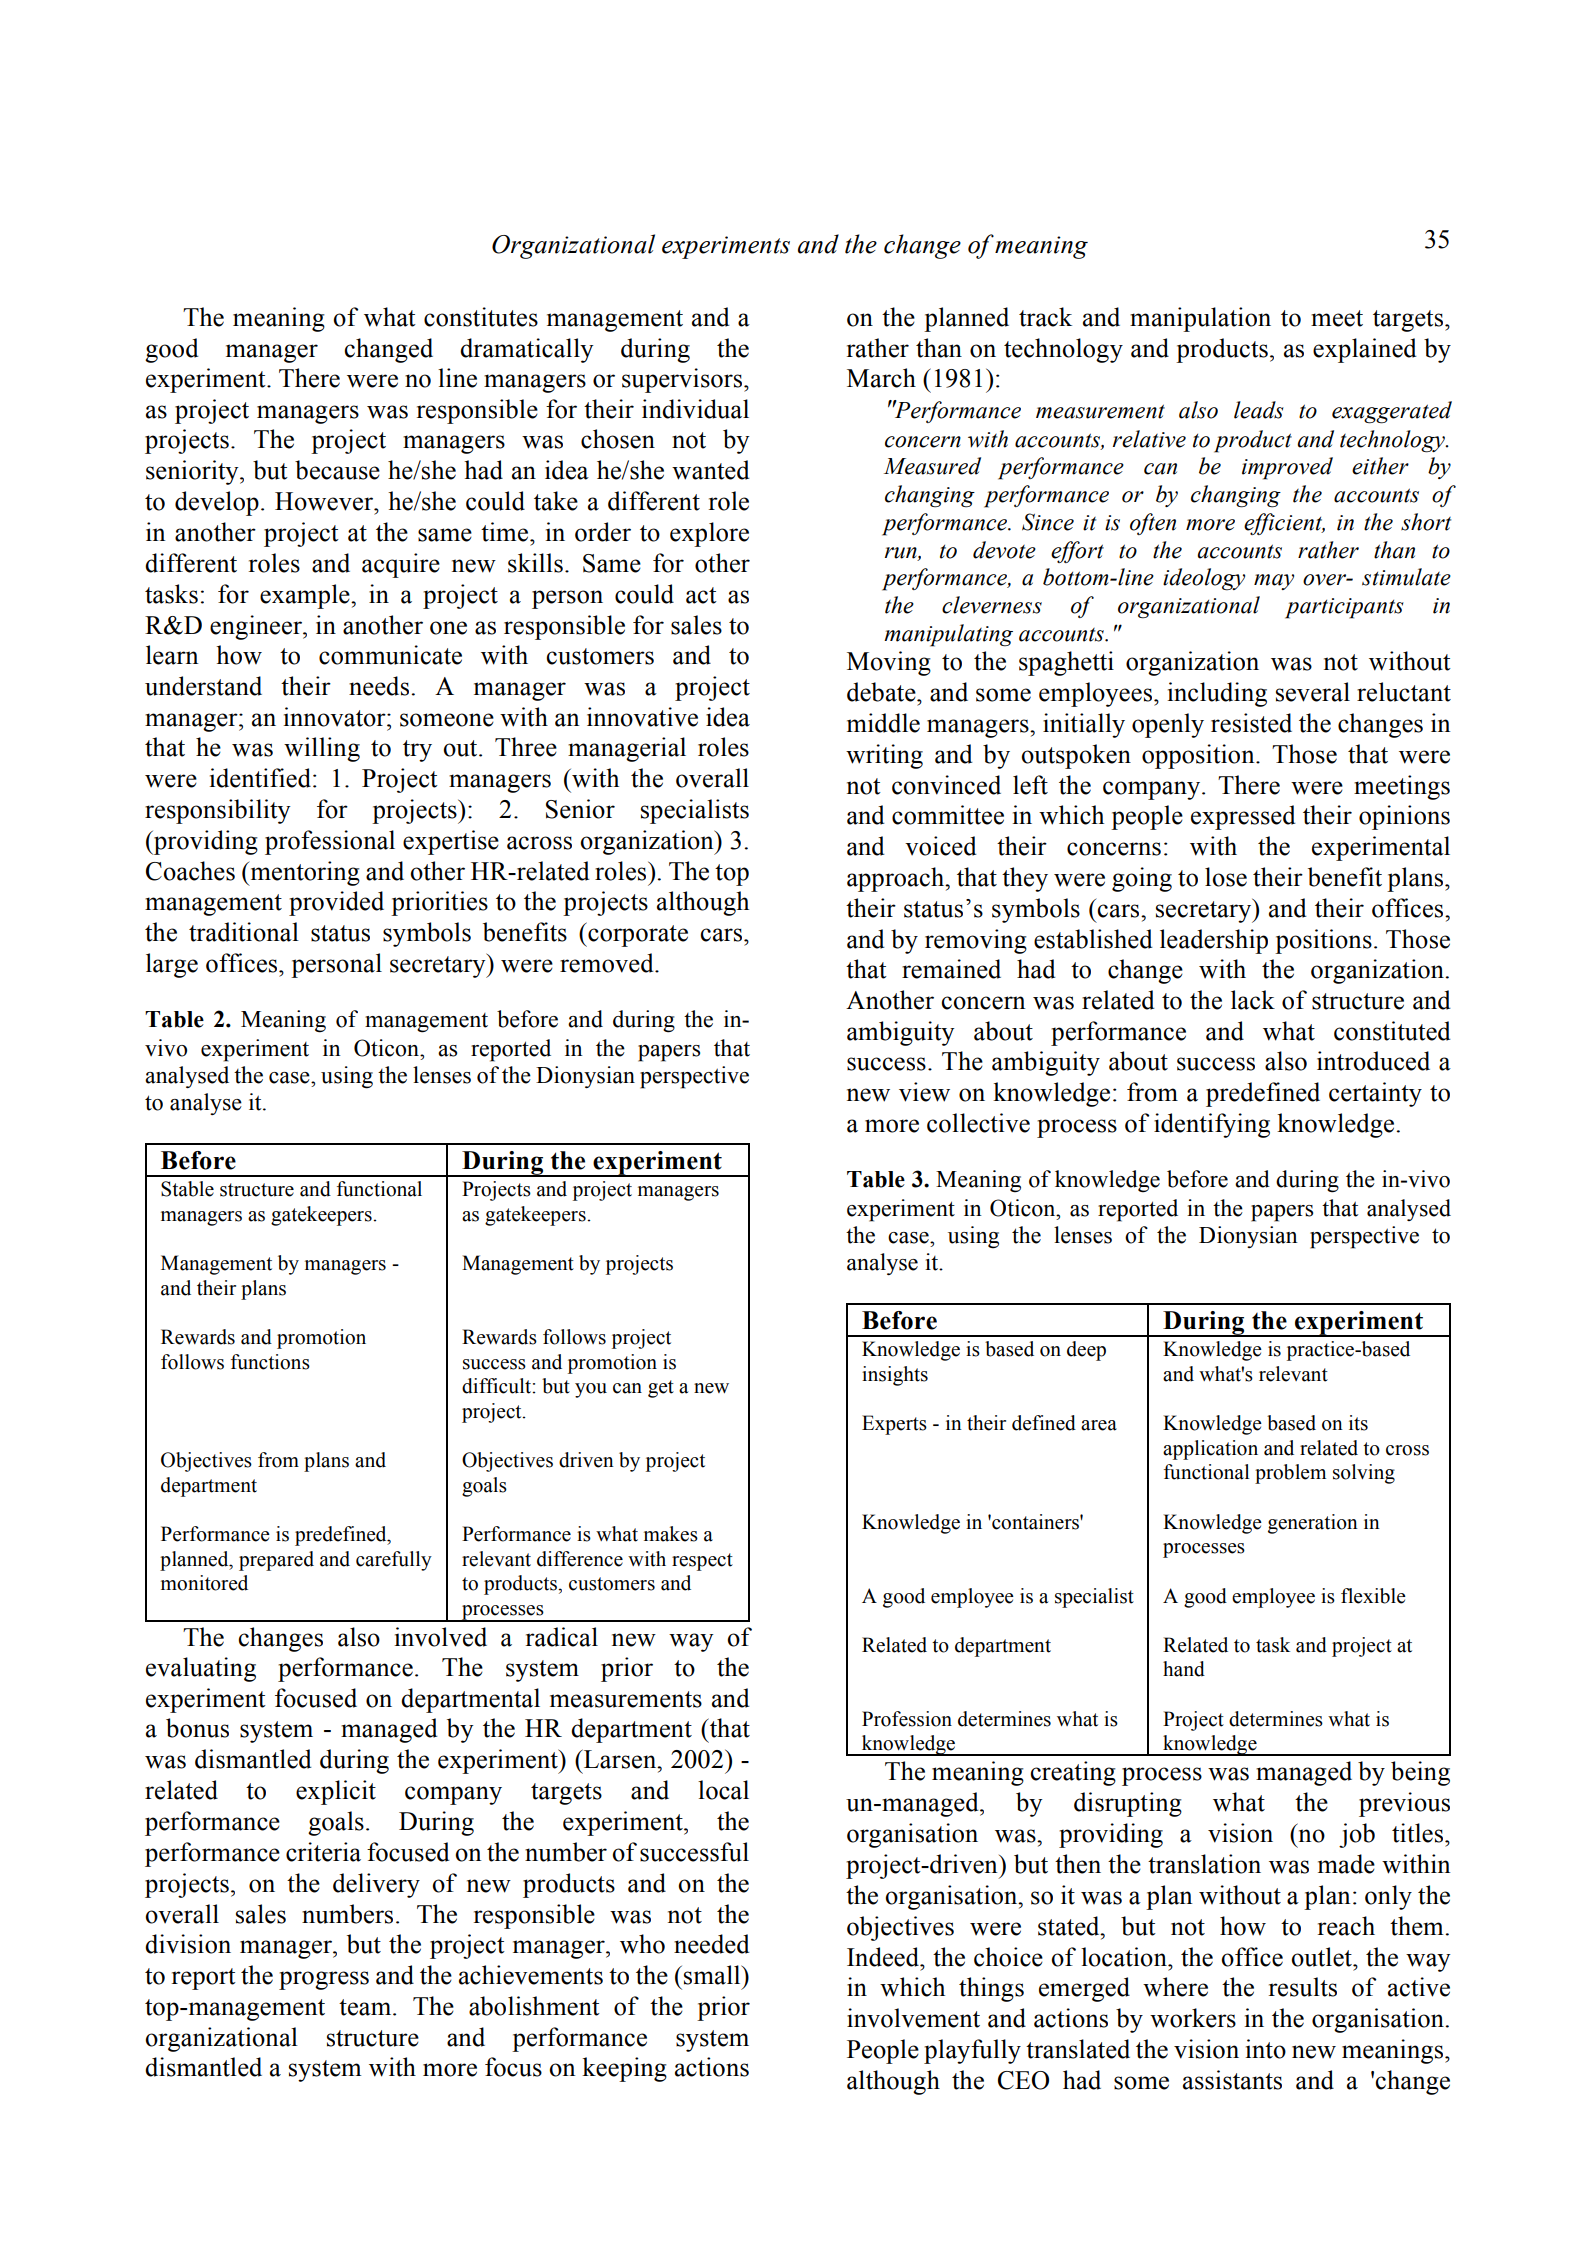  Describe the element at coordinates (1259, 410) in the image. I see `leads` at that location.
